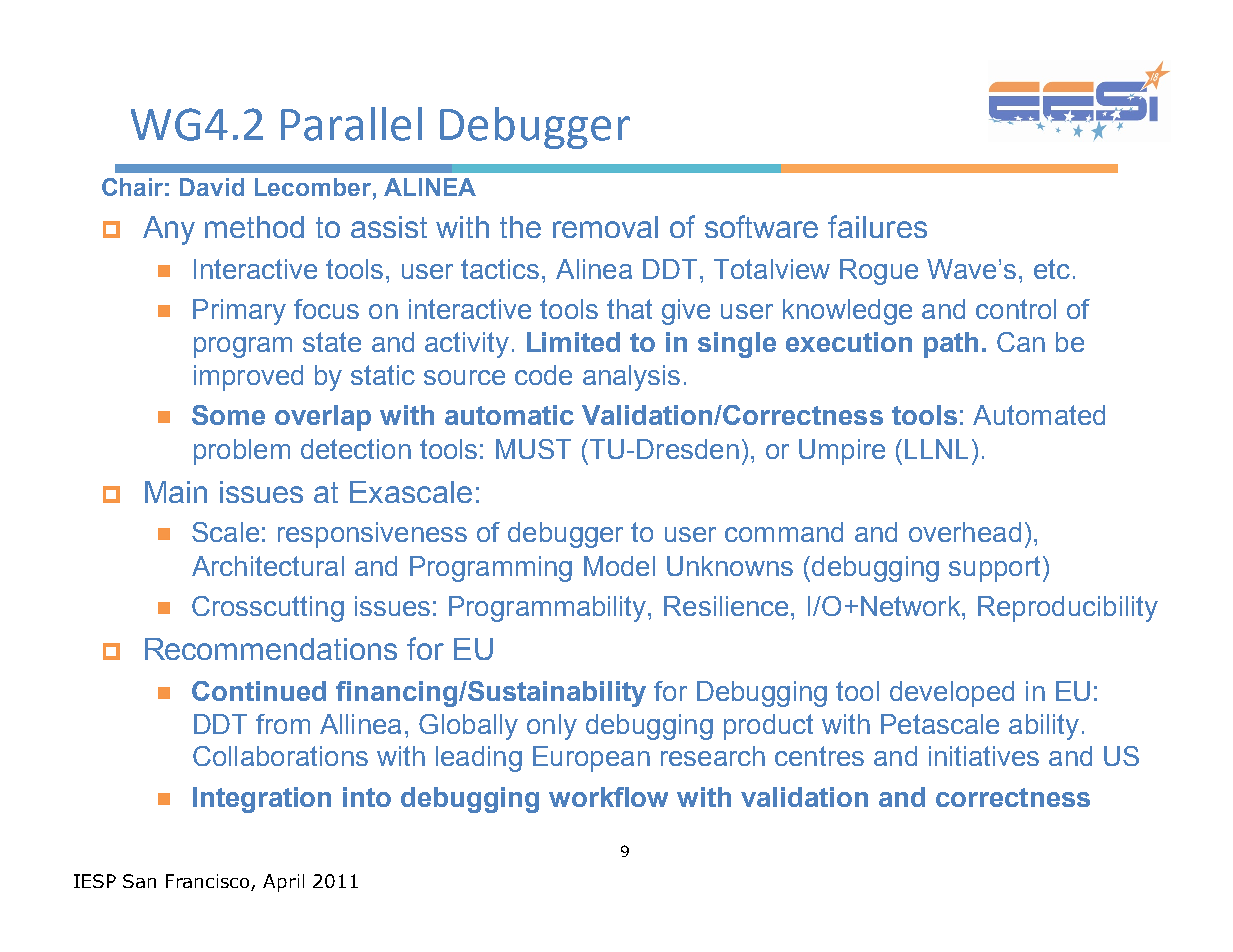 The image size is (1233, 952). Describe the element at coordinates (608, 797) in the document. I see `workflow` at that location.
